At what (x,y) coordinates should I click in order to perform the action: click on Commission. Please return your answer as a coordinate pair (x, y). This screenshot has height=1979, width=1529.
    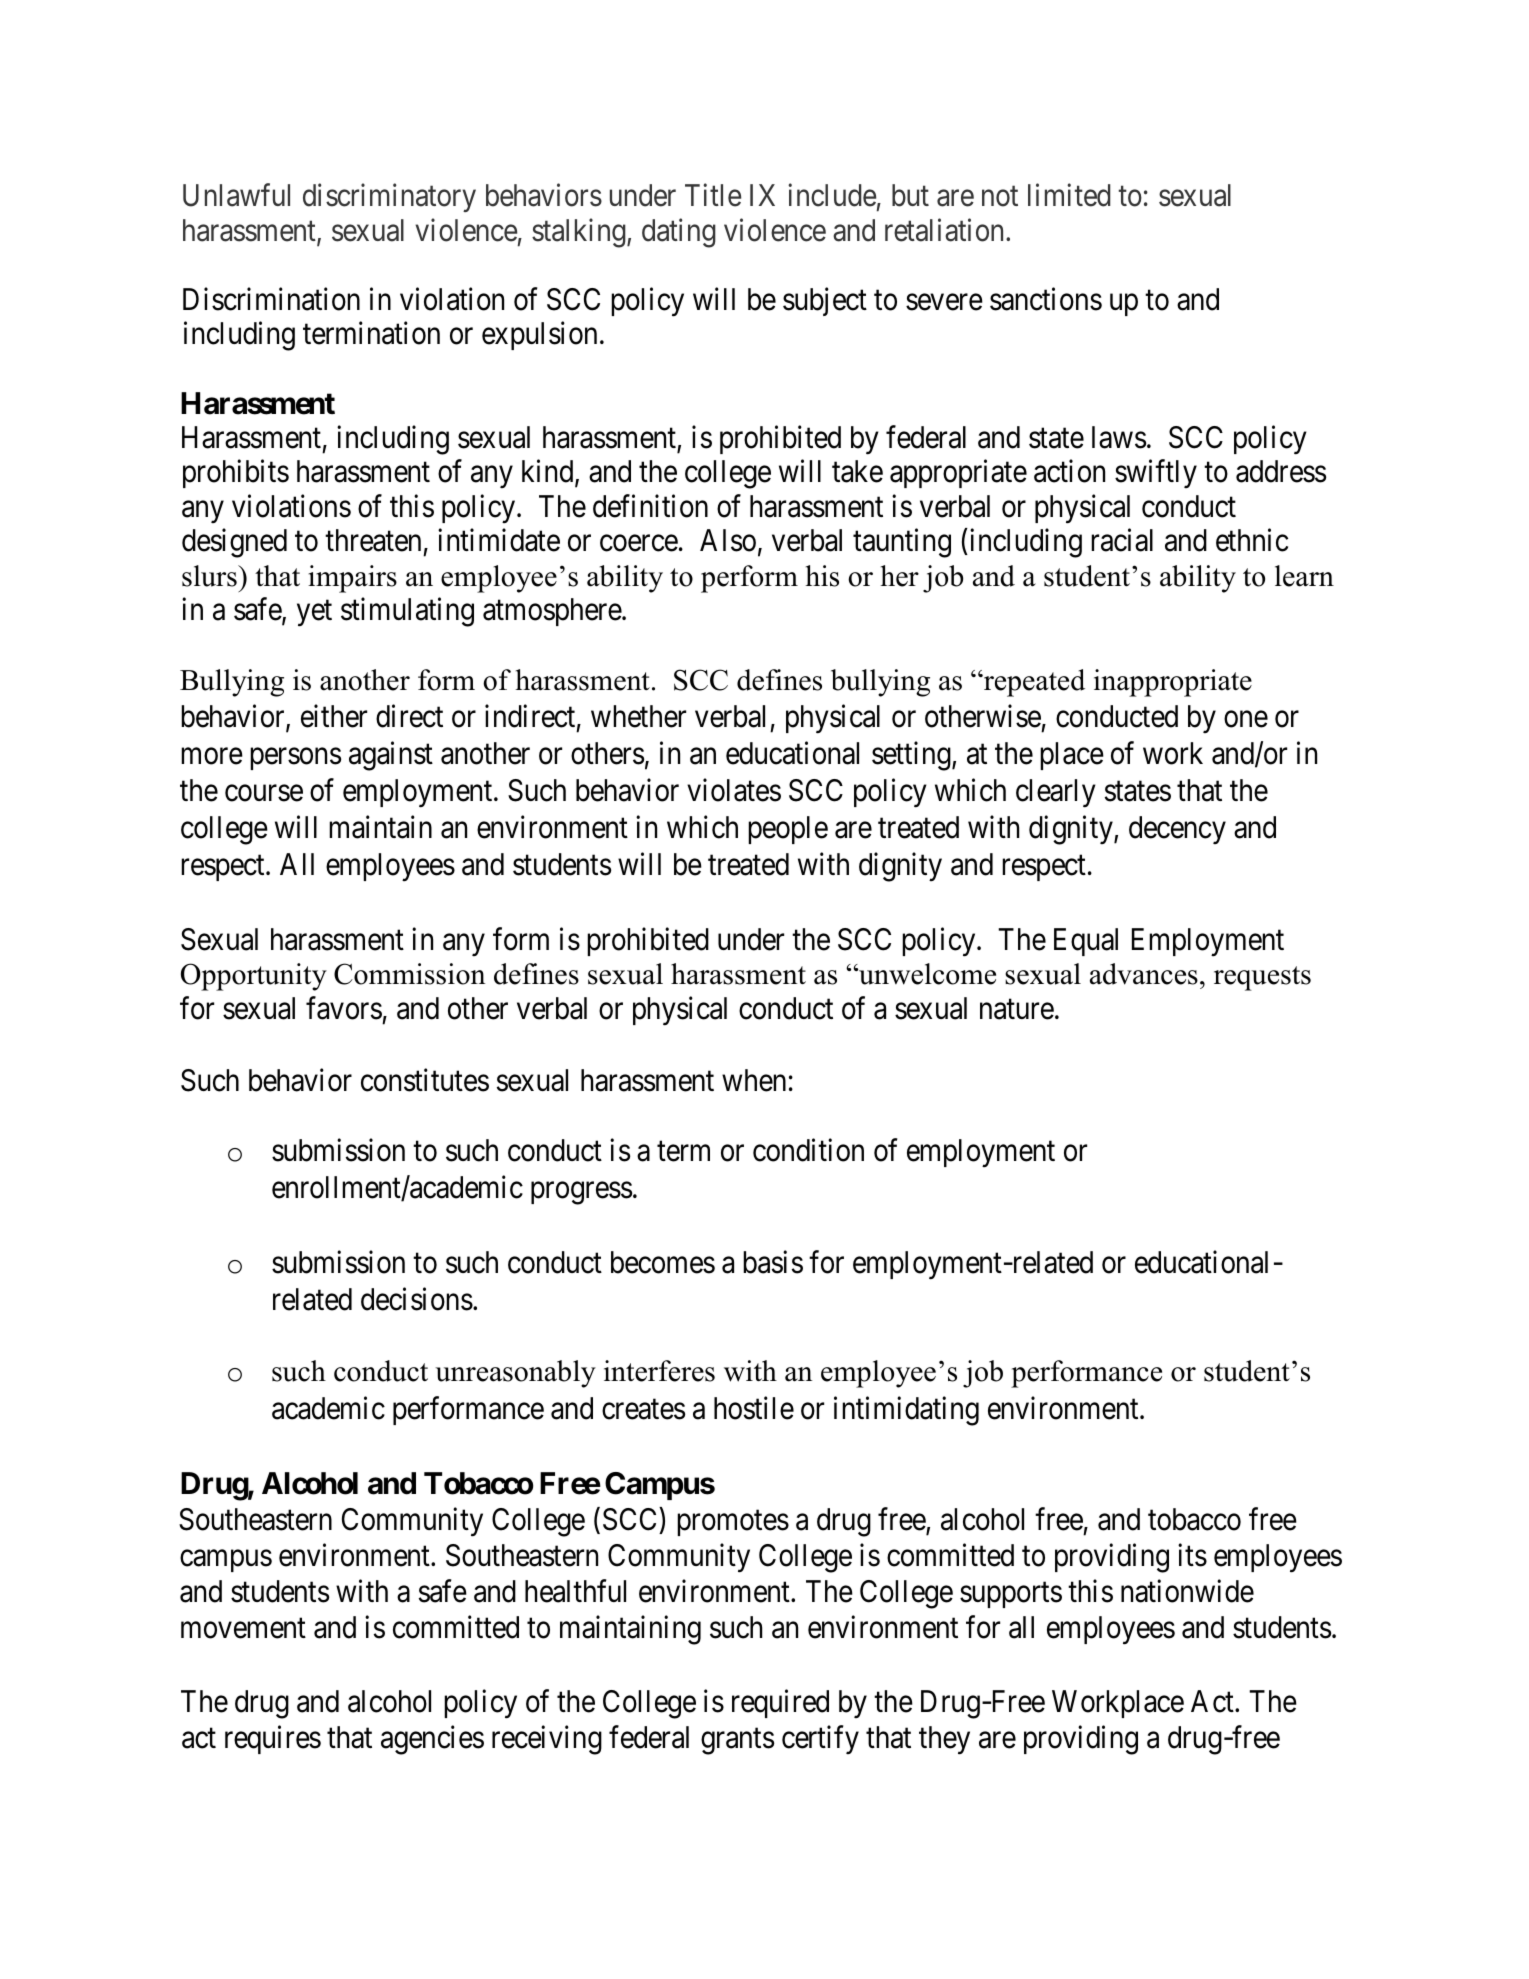
    Looking at the image, I should click on (410, 974).
